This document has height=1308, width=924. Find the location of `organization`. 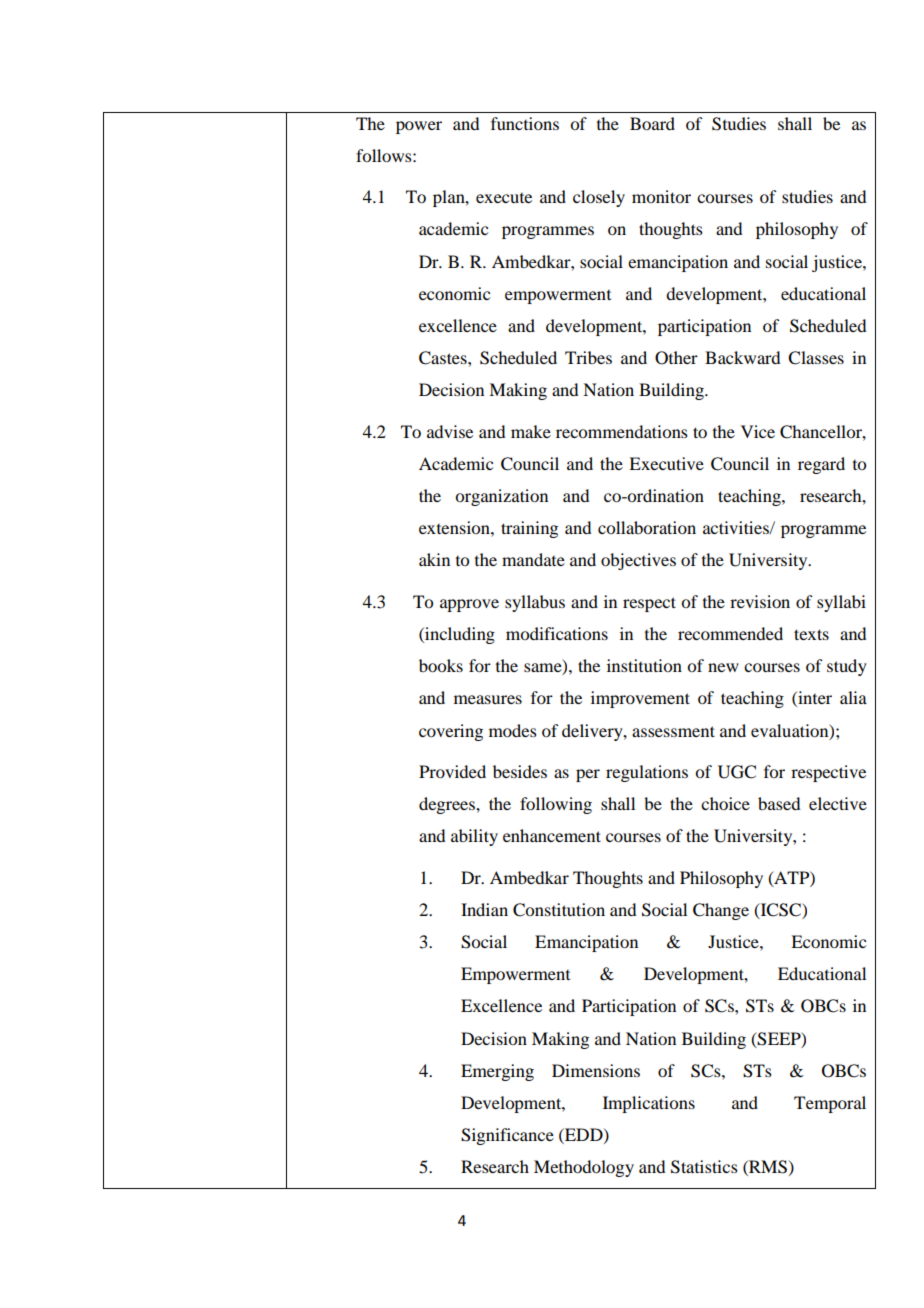

organization is located at coordinates (501, 497).
